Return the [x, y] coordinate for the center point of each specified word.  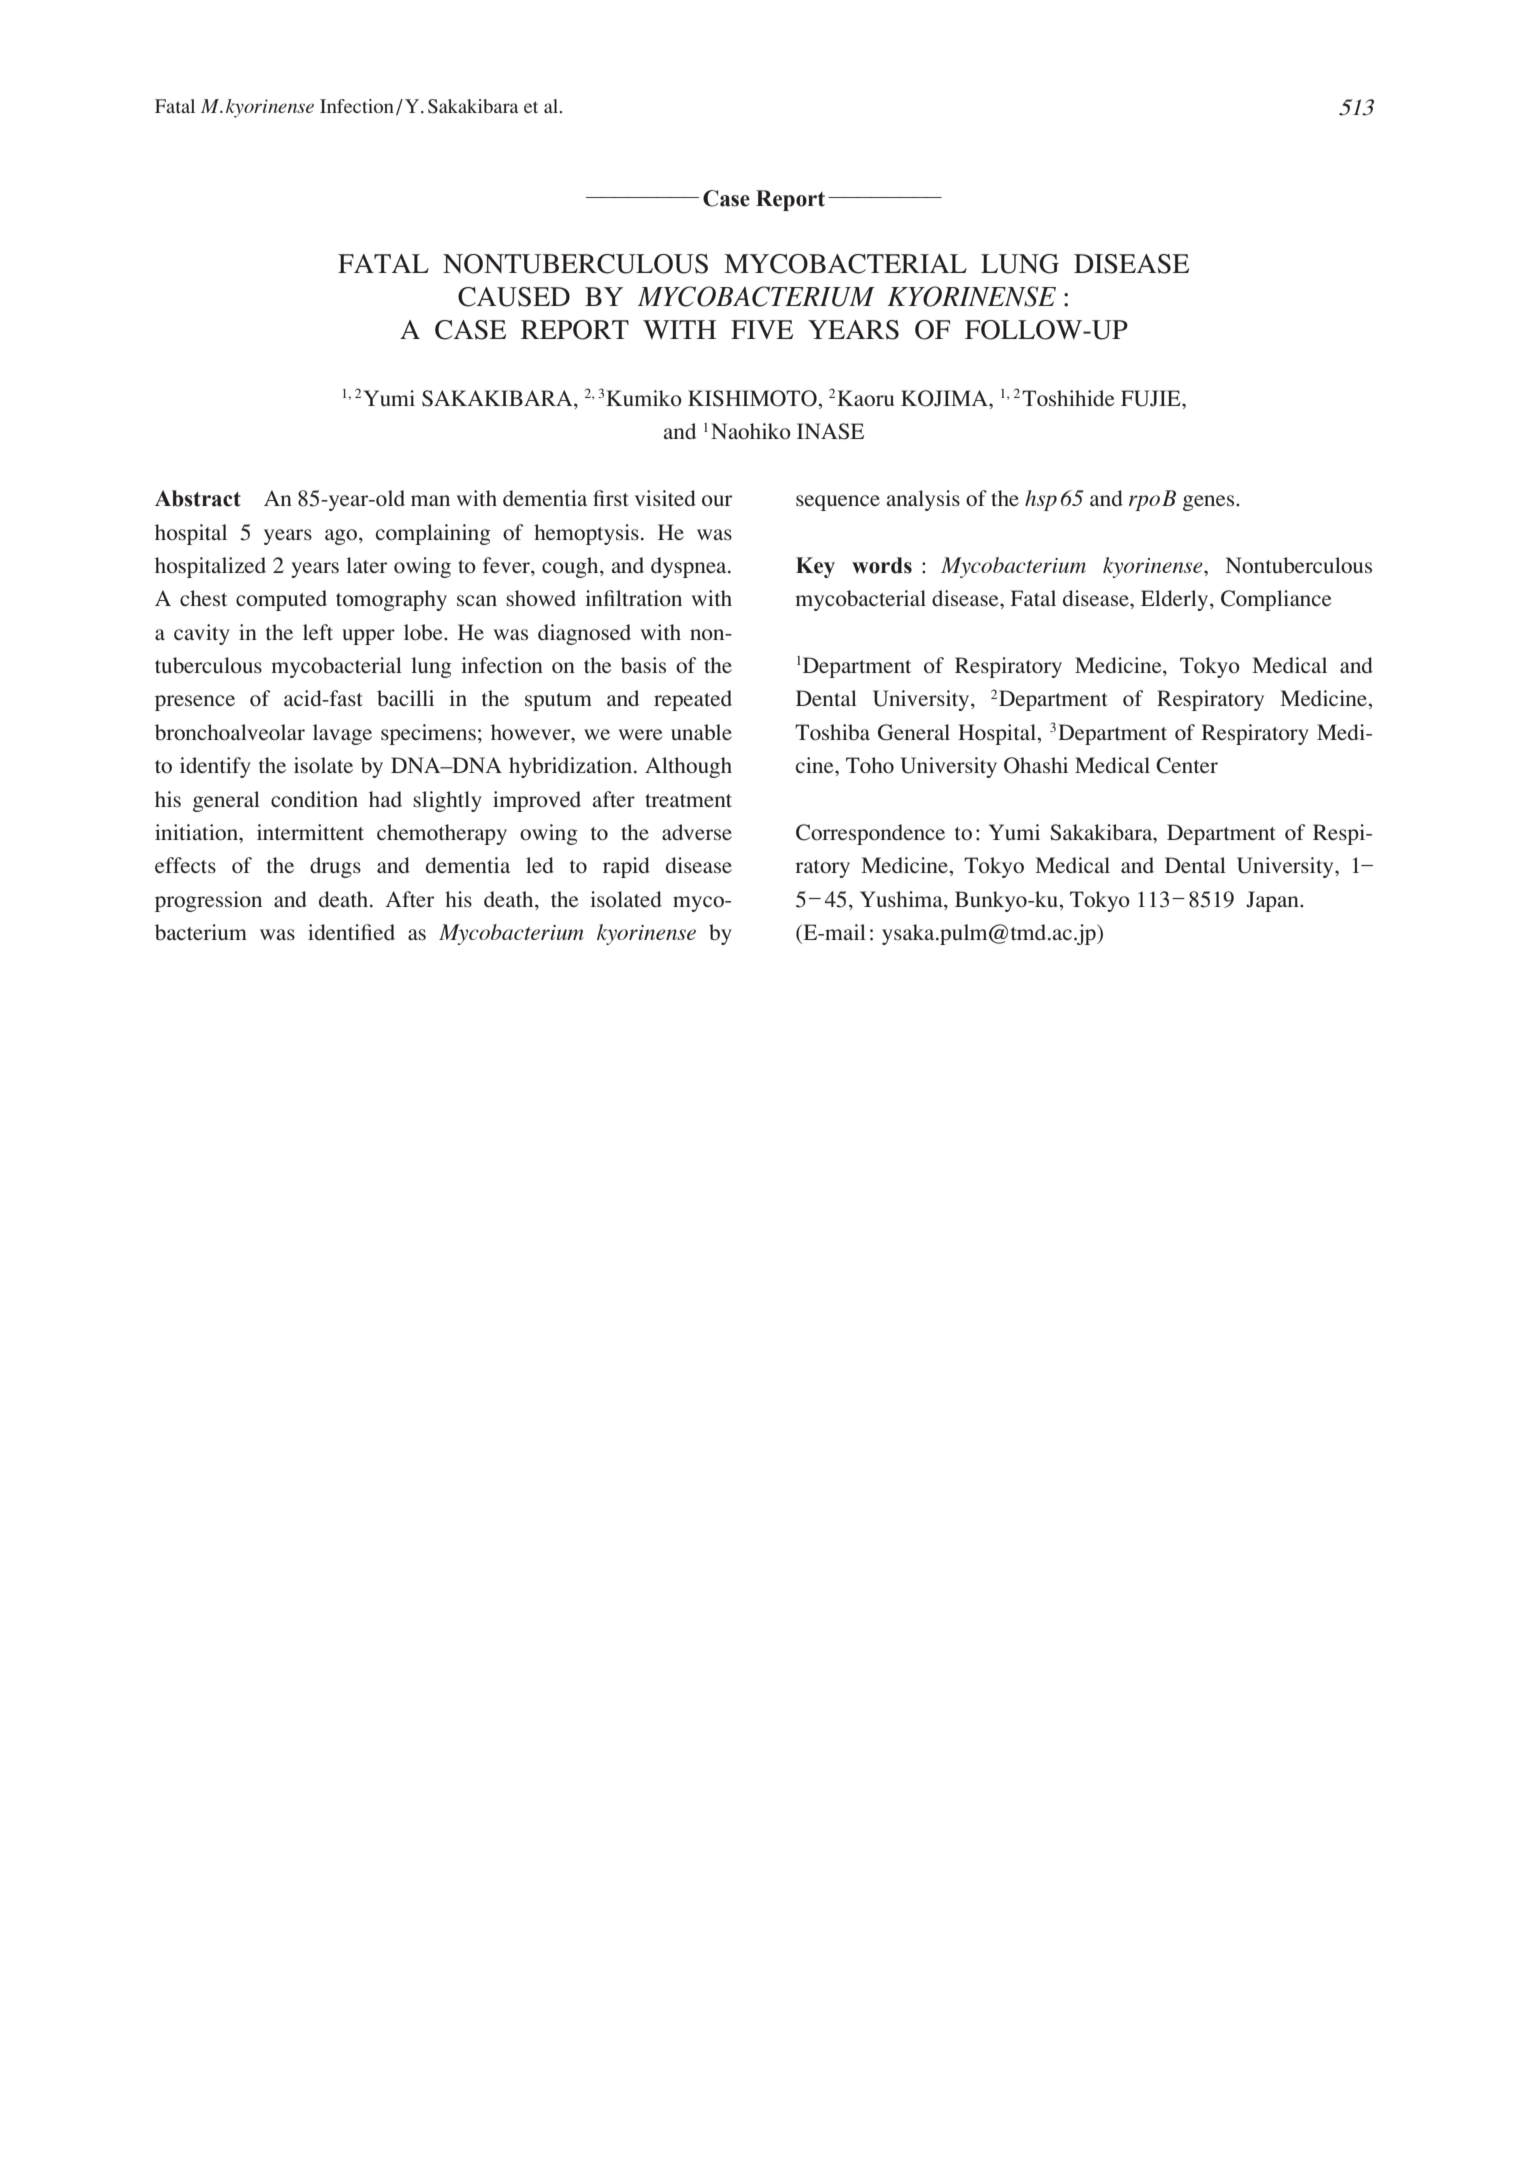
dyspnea [690, 567]
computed [281, 600]
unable [701, 732]
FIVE [762, 329]
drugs [335, 867]
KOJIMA [945, 398]
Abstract [198, 498]
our [717, 501]
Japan [1273, 901]
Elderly [1176, 600]
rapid [626, 867]
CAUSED [514, 297]
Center [1187, 765]
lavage [342, 734]
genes [1210, 503]
